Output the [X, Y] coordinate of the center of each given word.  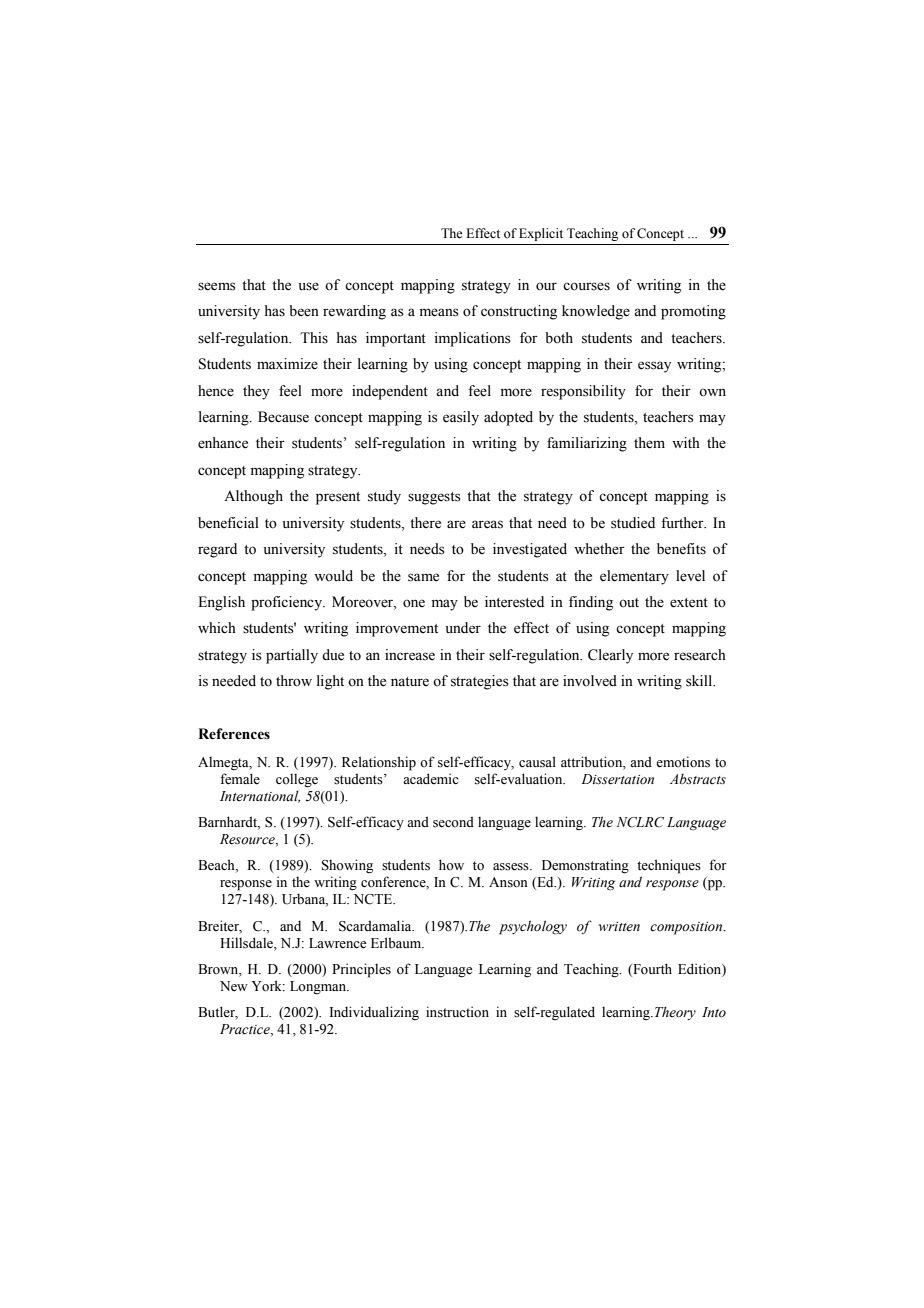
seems [217, 286]
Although [253, 497]
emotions [683, 762]
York [268, 986]
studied [633, 523]
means [439, 312]
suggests [434, 498]
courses [586, 286]
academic [431, 779]
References [234, 734]
